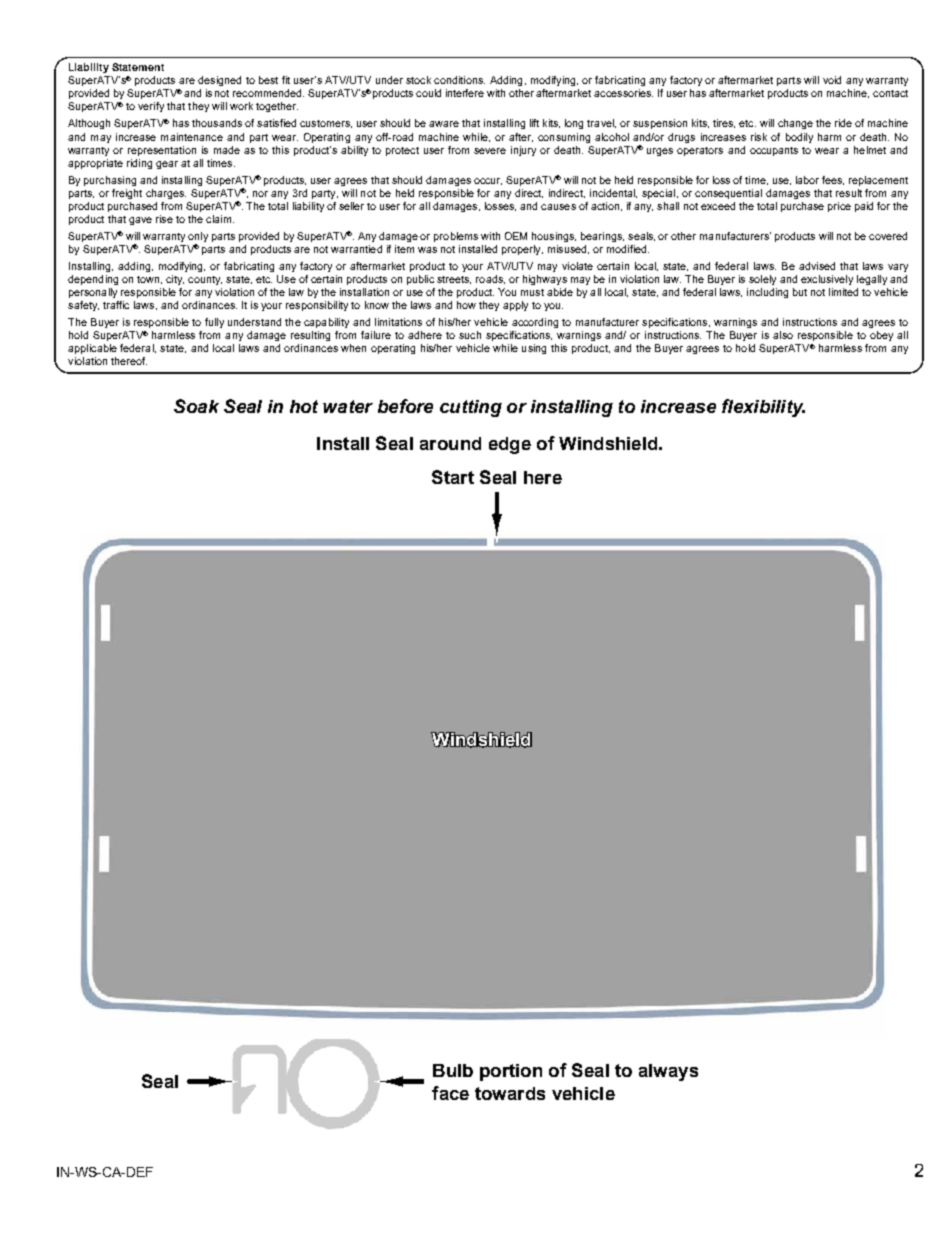  What do you see at coordinates (668, 1072) in the screenshot?
I see `always` at bounding box center [668, 1072].
